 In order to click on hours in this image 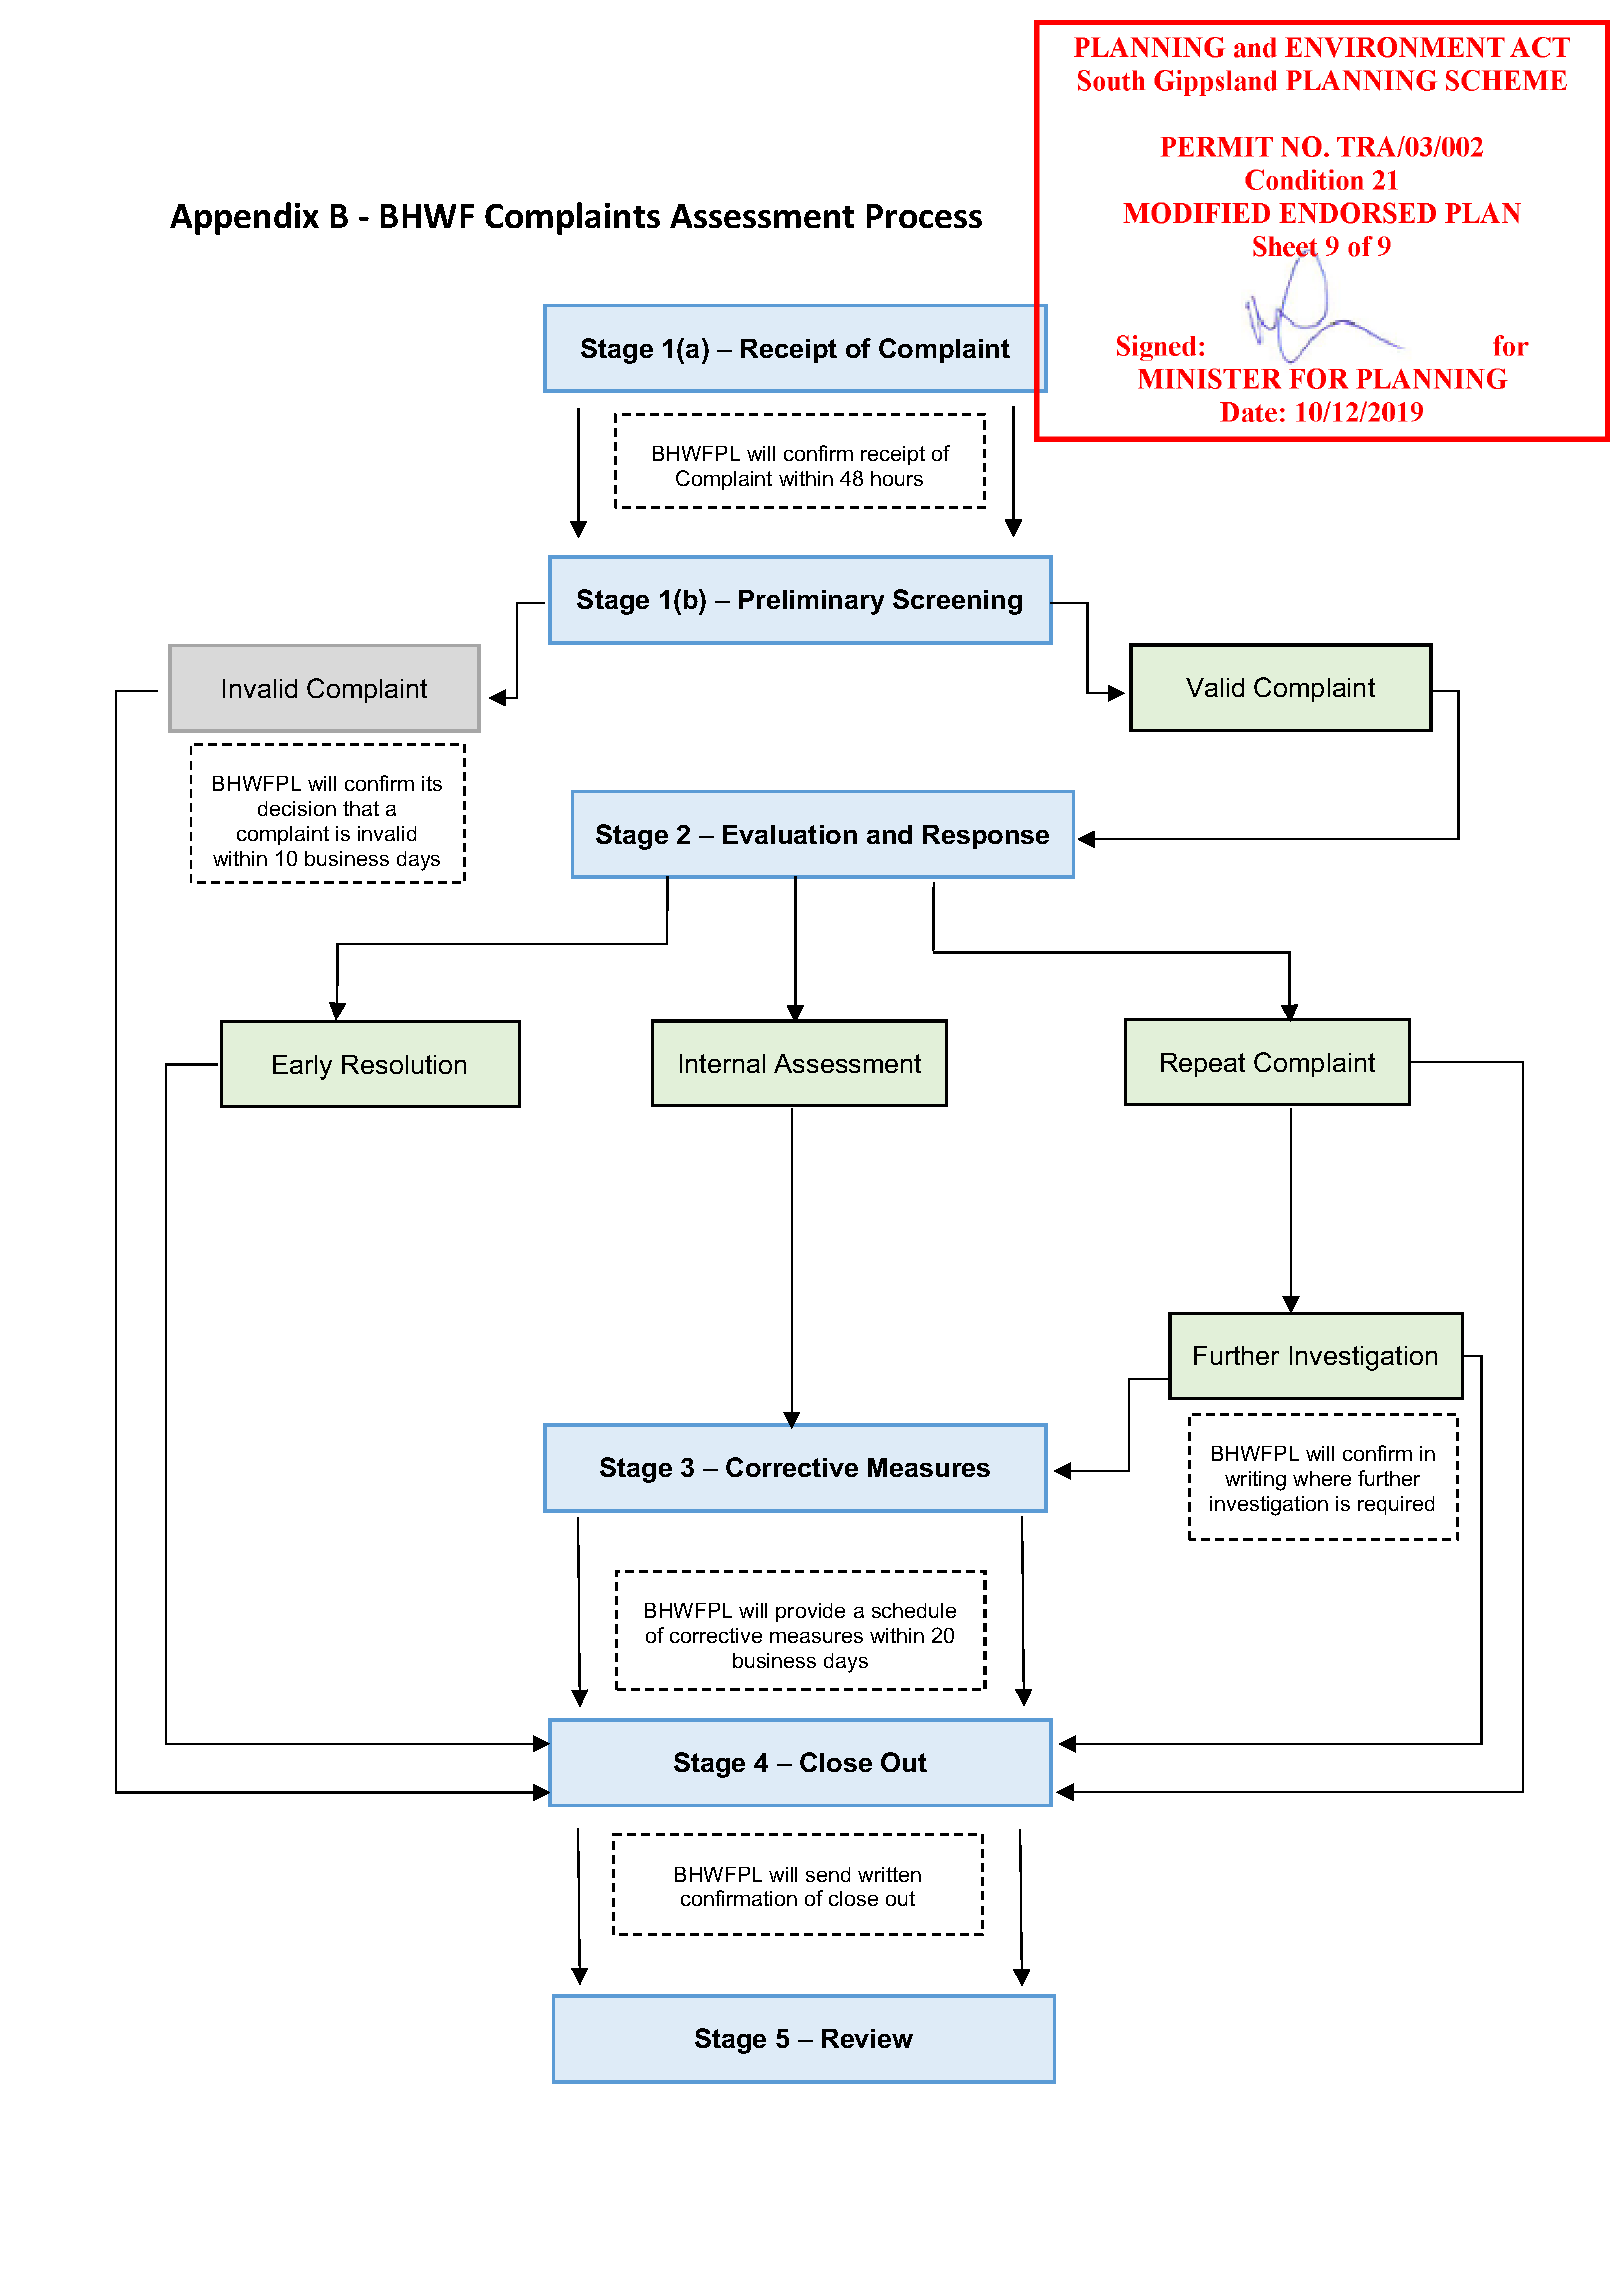, I will do `click(897, 478)`.
